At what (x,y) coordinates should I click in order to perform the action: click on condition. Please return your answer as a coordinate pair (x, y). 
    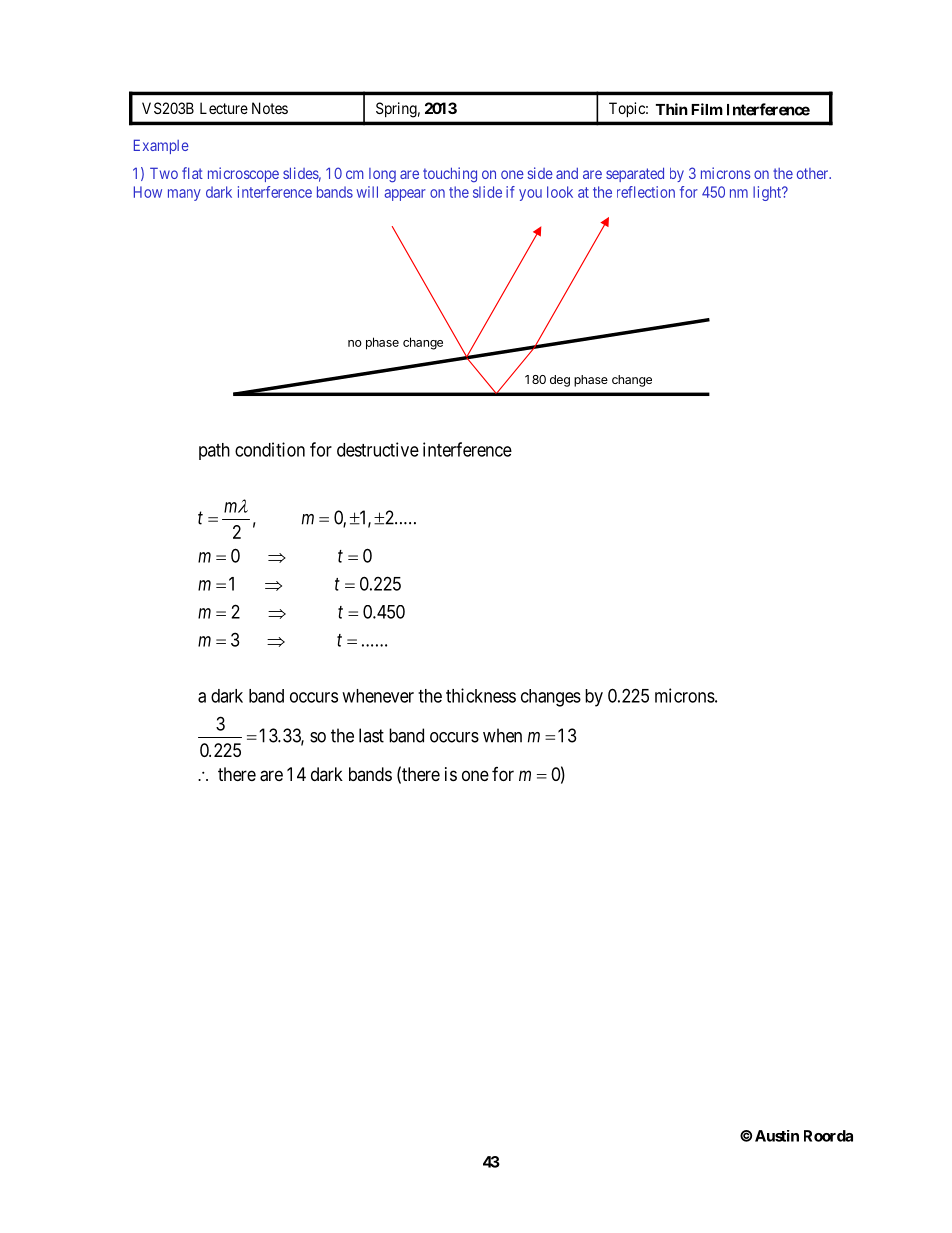
    Looking at the image, I should click on (270, 449).
